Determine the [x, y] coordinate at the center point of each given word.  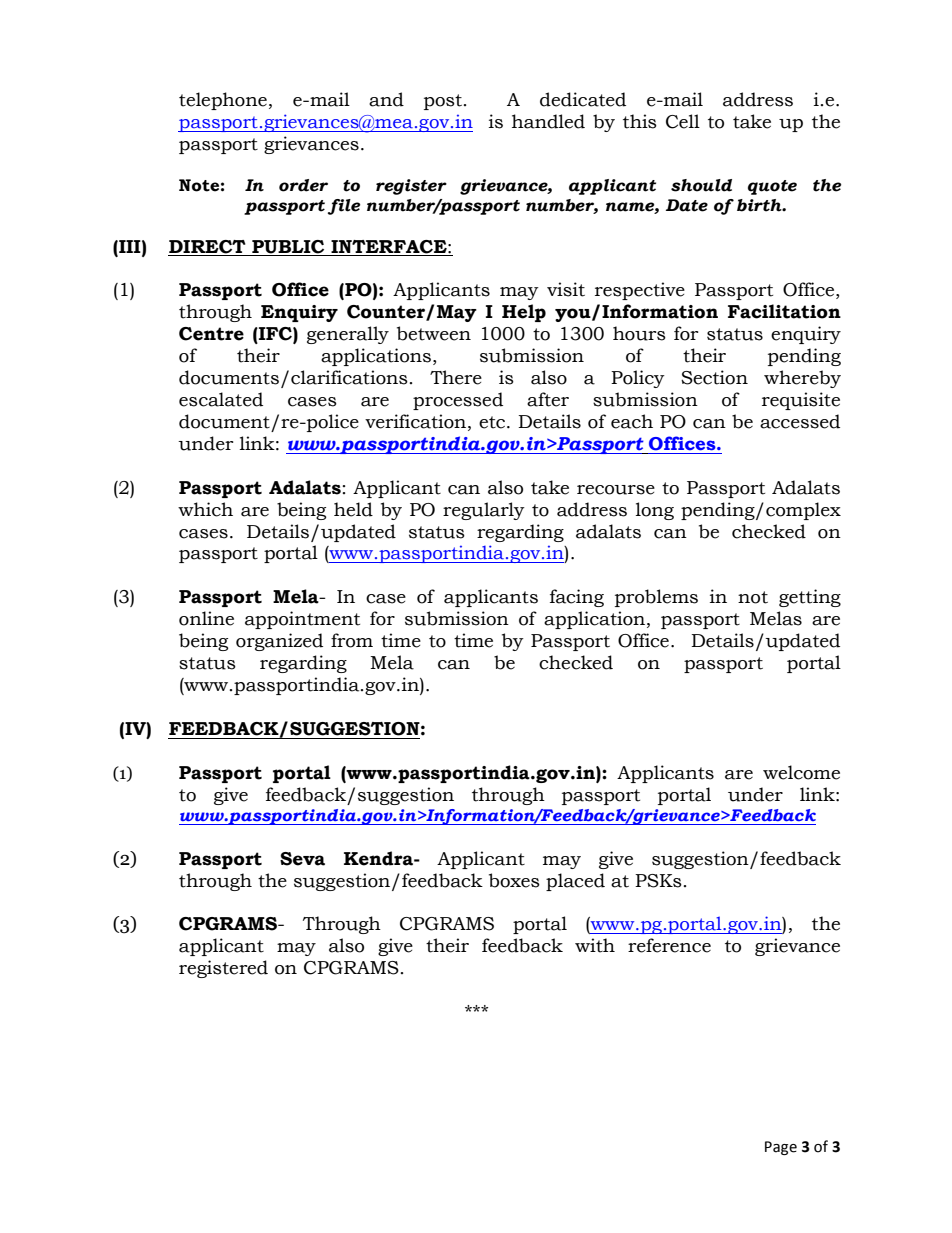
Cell [683, 121]
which [205, 509]
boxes [514, 880]
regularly [484, 511]
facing [577, 598]
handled [548, 121]
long [655, 511]
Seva [302, 859]
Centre [211, 334]
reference [669, 945]
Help [524, 313]
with [595, 945]
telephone [223, 101]
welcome [801, 772]
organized [279, 642]
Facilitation [784, 311]
